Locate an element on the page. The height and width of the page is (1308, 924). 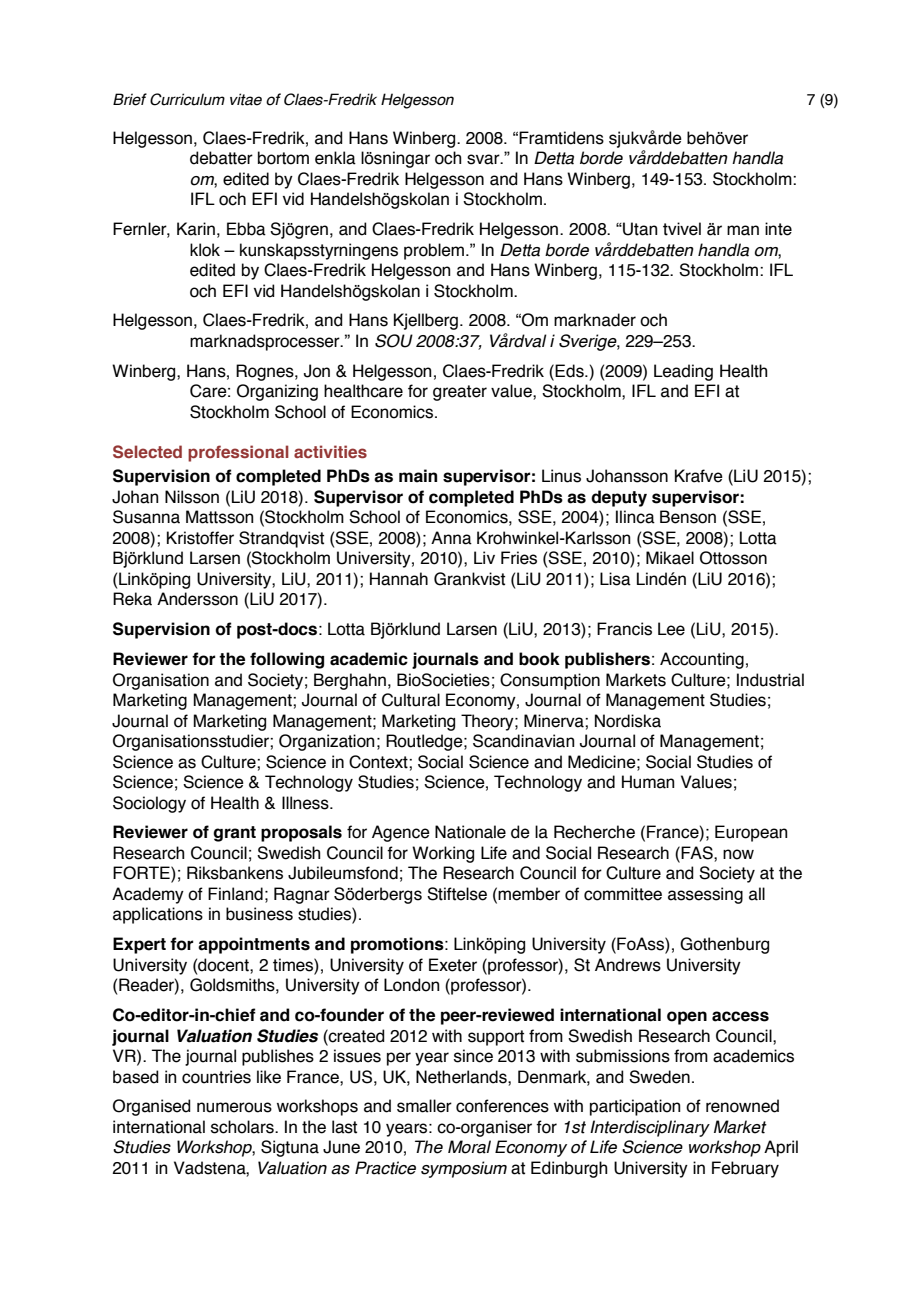
Gothenburg is located at coordinates (724, 945).
